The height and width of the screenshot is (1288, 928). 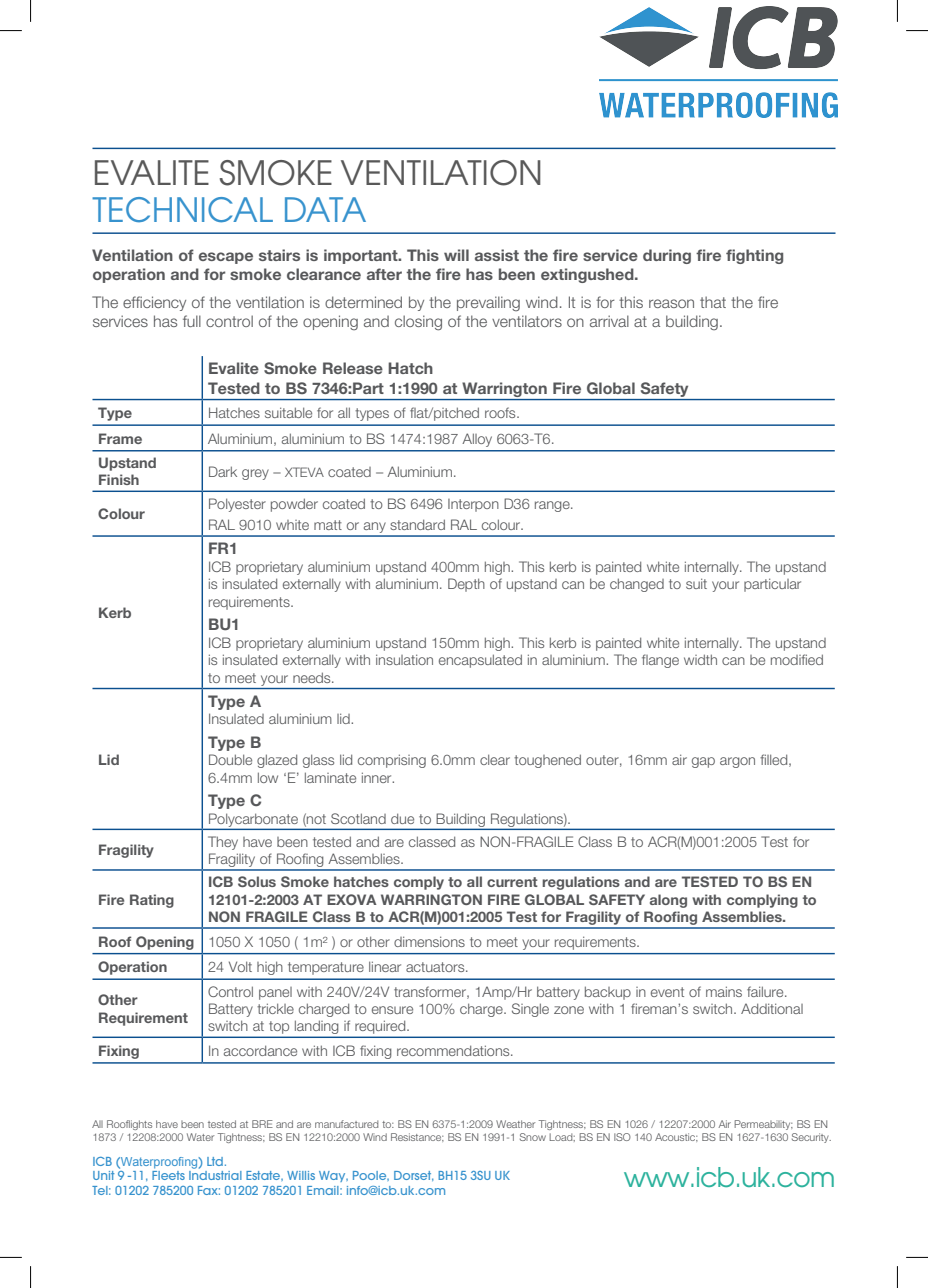 What do you see at coordinates (230, 759) in the screenshot?
I see `Double` at bounding box center [230, 759].
